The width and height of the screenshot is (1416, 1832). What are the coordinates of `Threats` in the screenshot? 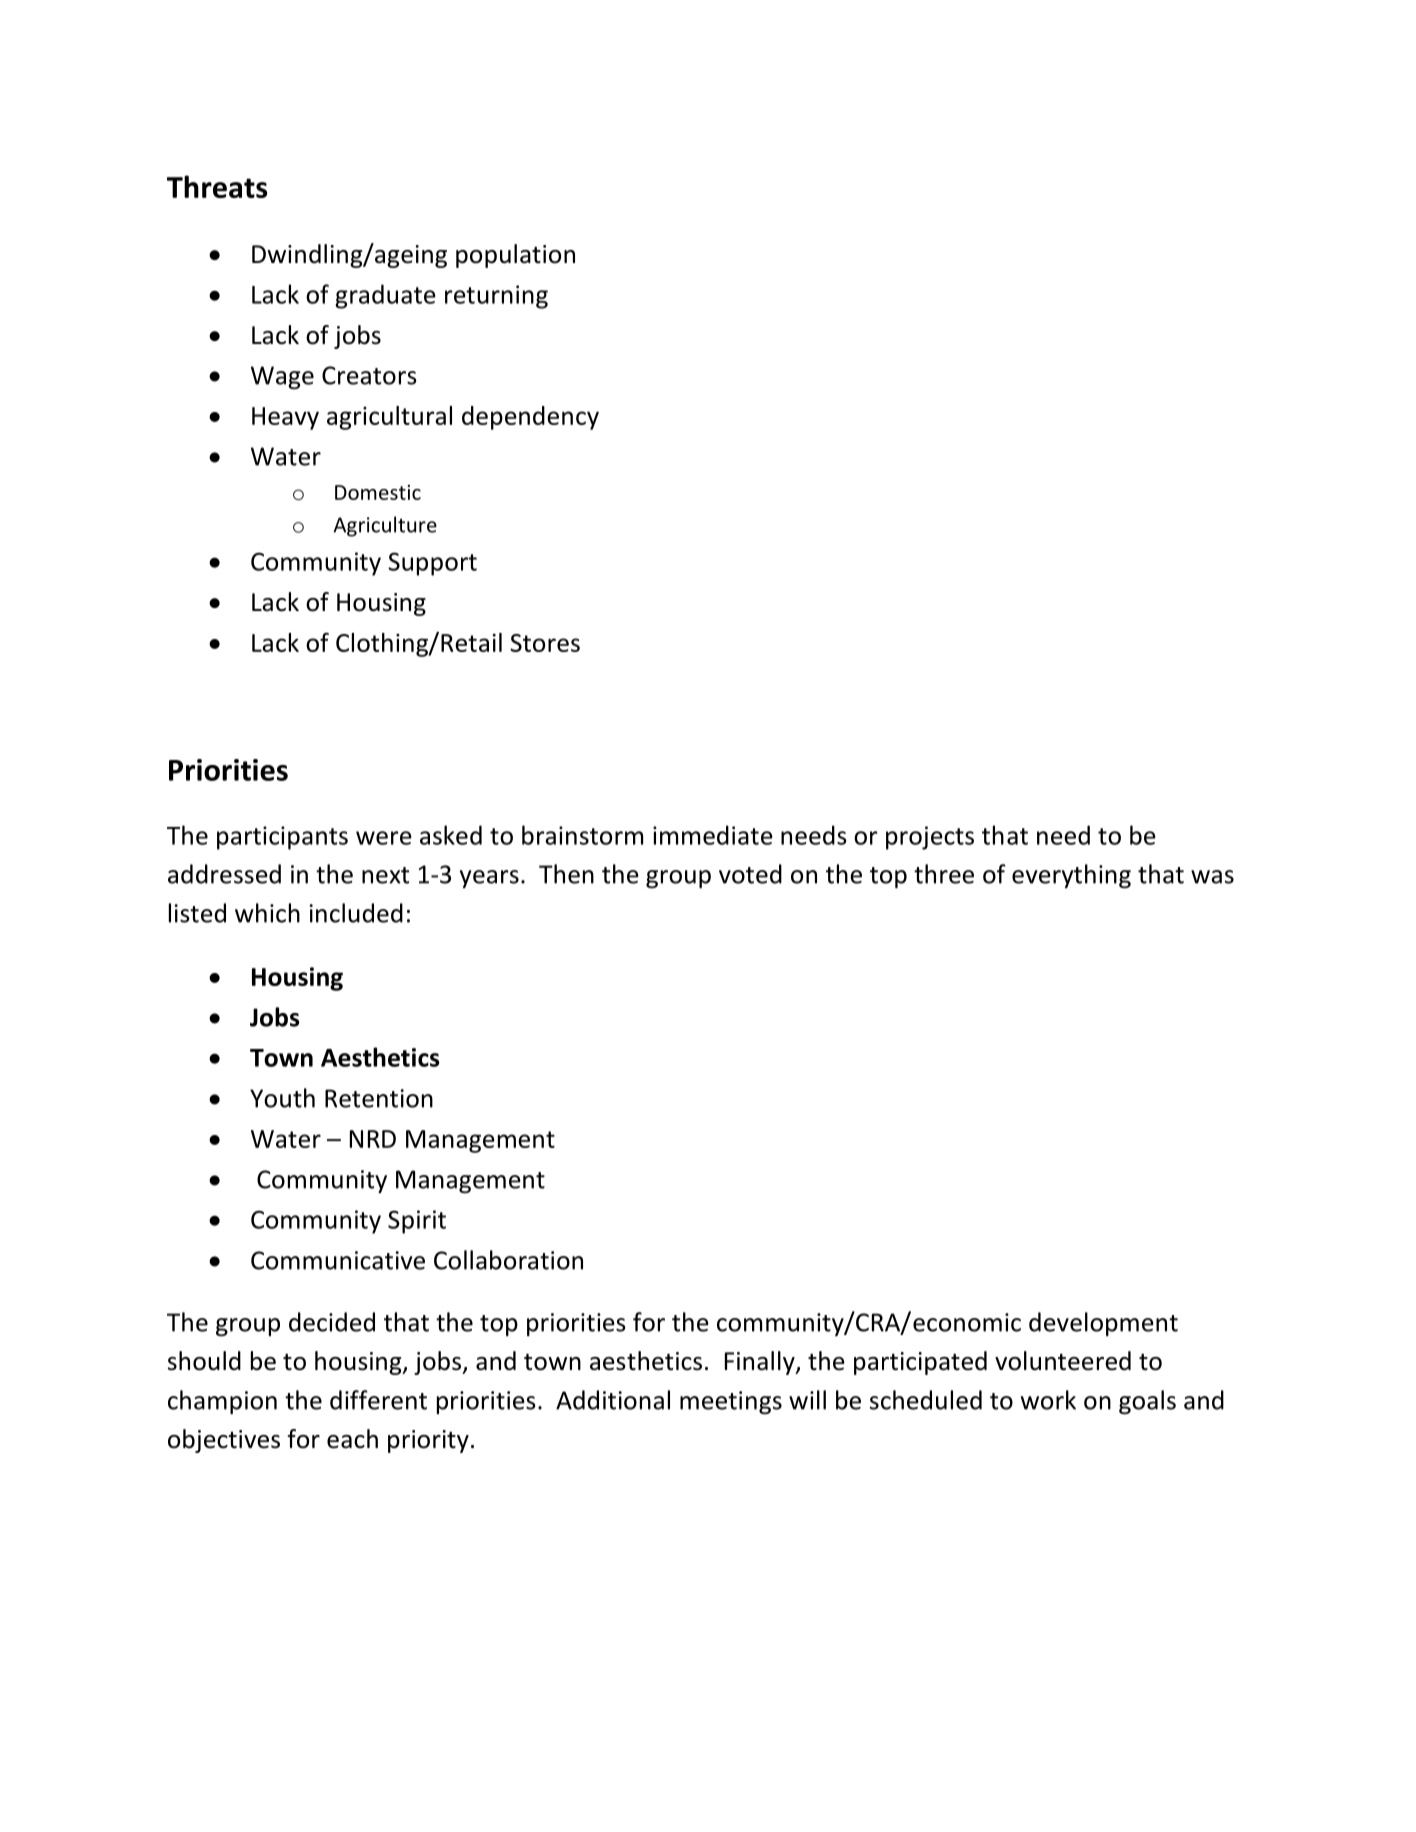 It's located at (217, 186).
